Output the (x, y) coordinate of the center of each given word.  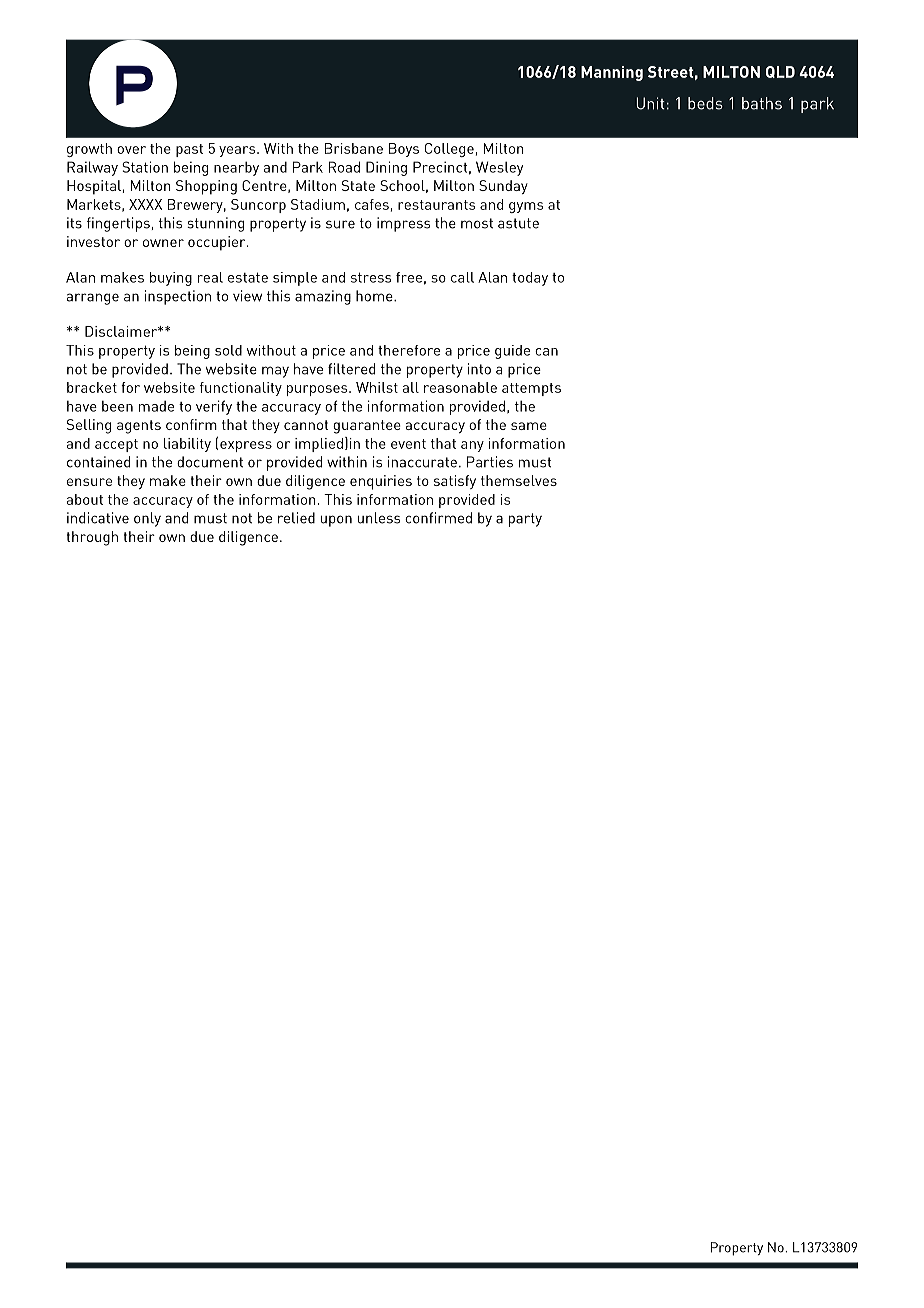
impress (403, 224)
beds (705, 103)
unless (378, 518)
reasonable (460, 387)
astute (518, 223)
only (147, 519)
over (131, 150)
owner (163, 243)
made (156, 406)
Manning (612, 73)
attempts (531, 389)
